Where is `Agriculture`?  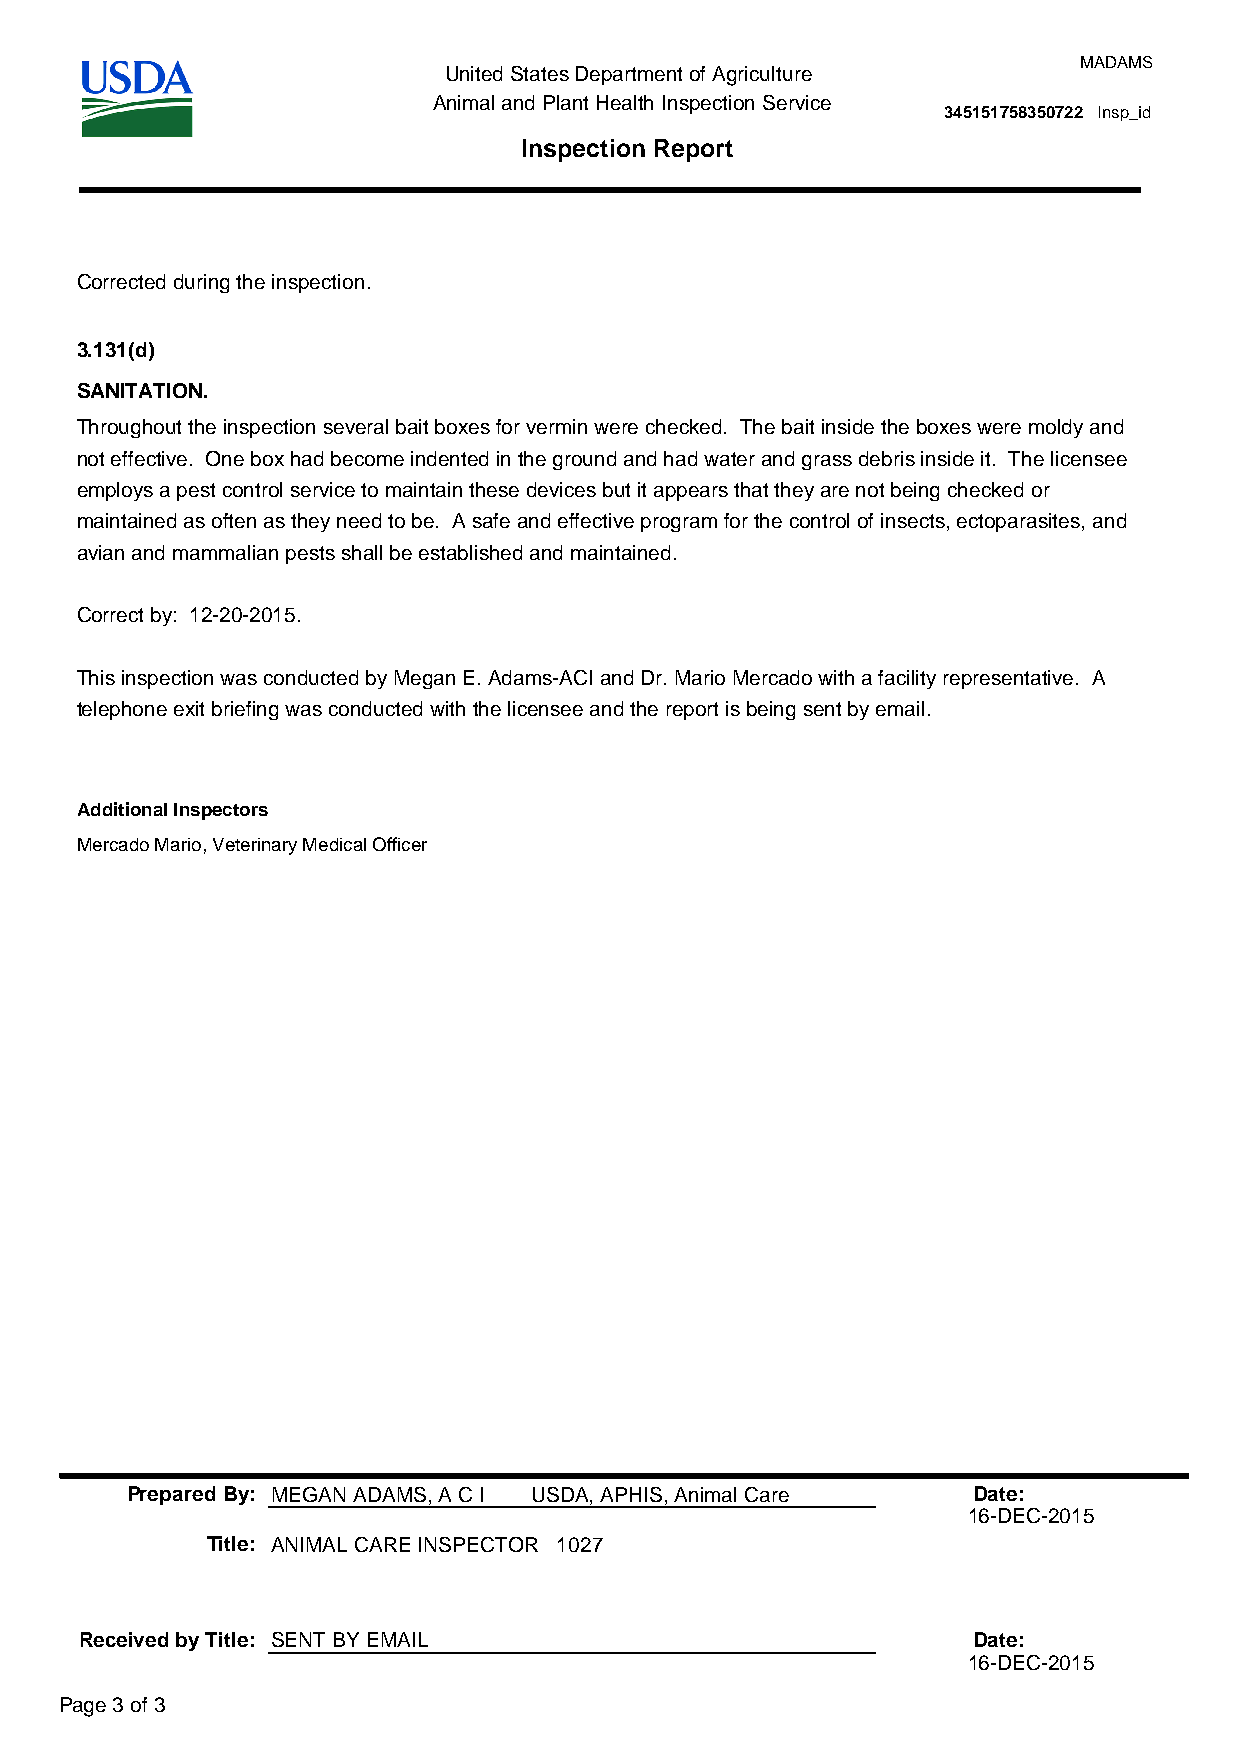 Agriculture is located at coordinates (762, 76).
